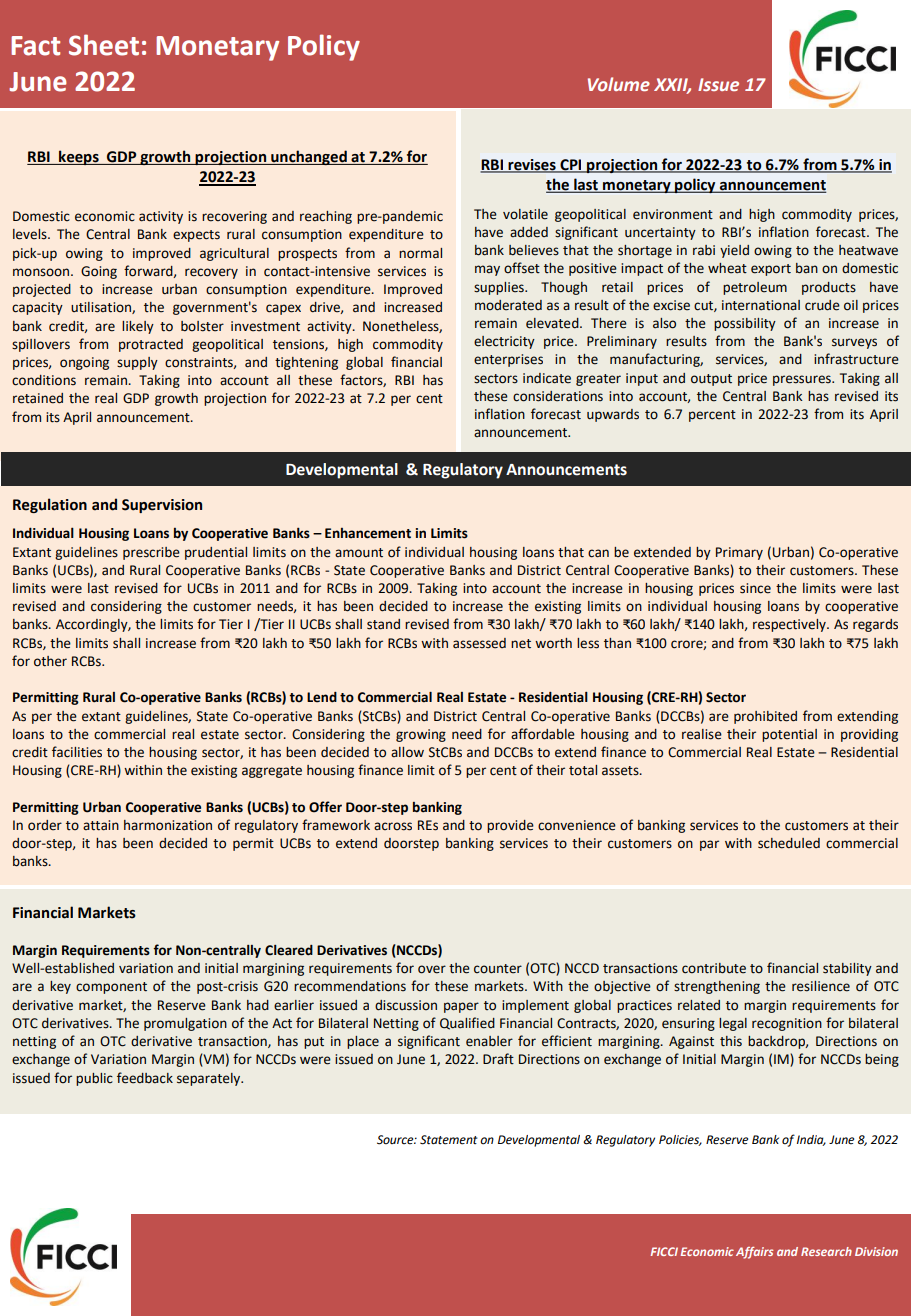 This screenshot has width=911, height=1316. What do you see at coordinates (104, 45) in the screenshot?
I see `Sheet` at bounding box center [104, 45].
